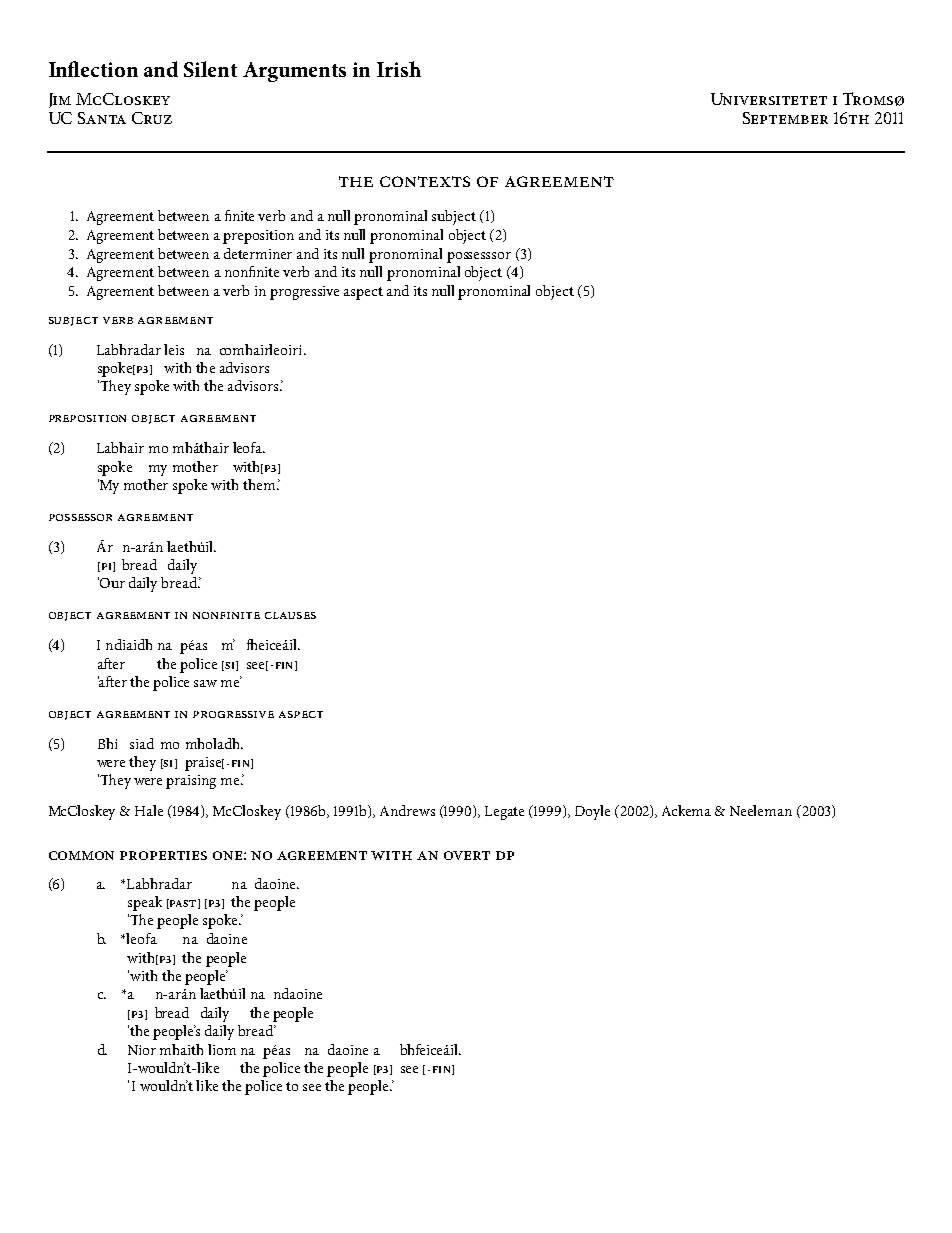 Image resolution: width=952 pixels, height=1233 pixels. What do you see at coordinates (210, 69) in the screenshot?
I see `Silent` at bounding box center [210, 69].
